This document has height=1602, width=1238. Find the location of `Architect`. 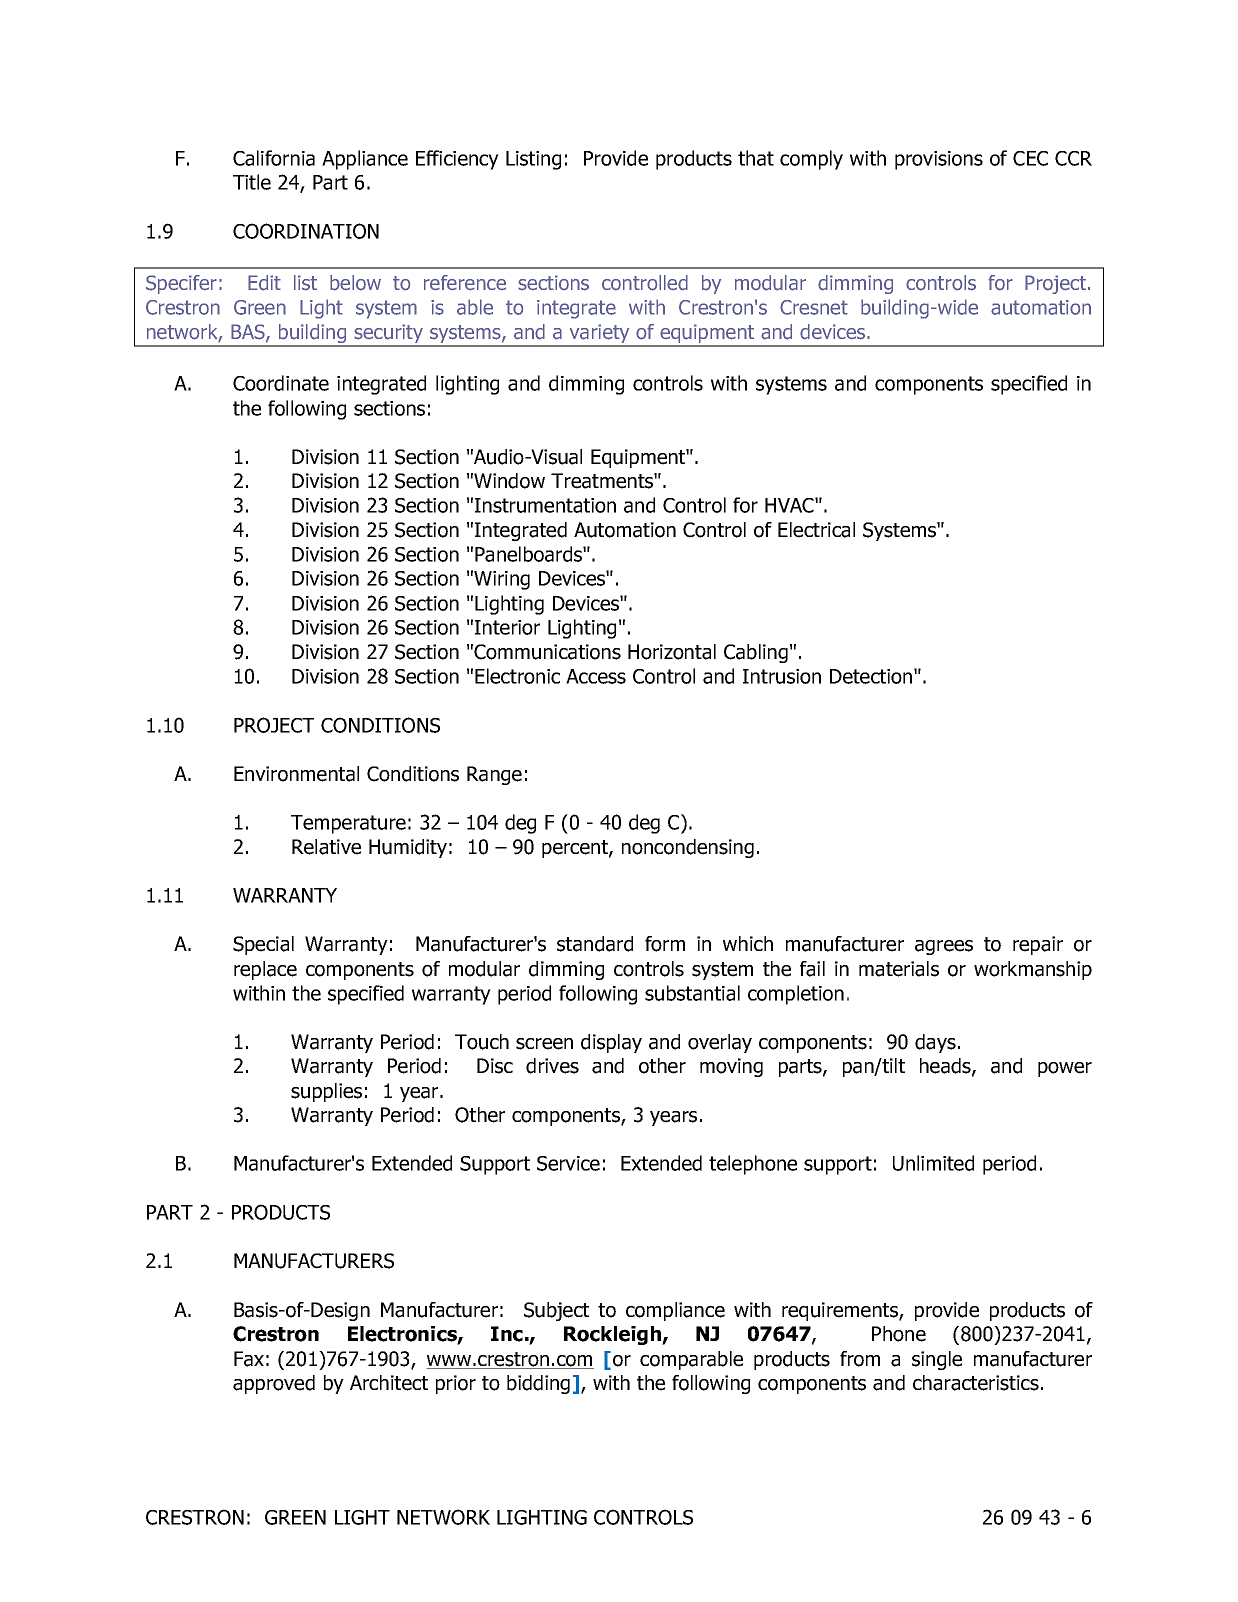

Architect is located at coordinates (389, 1383).
